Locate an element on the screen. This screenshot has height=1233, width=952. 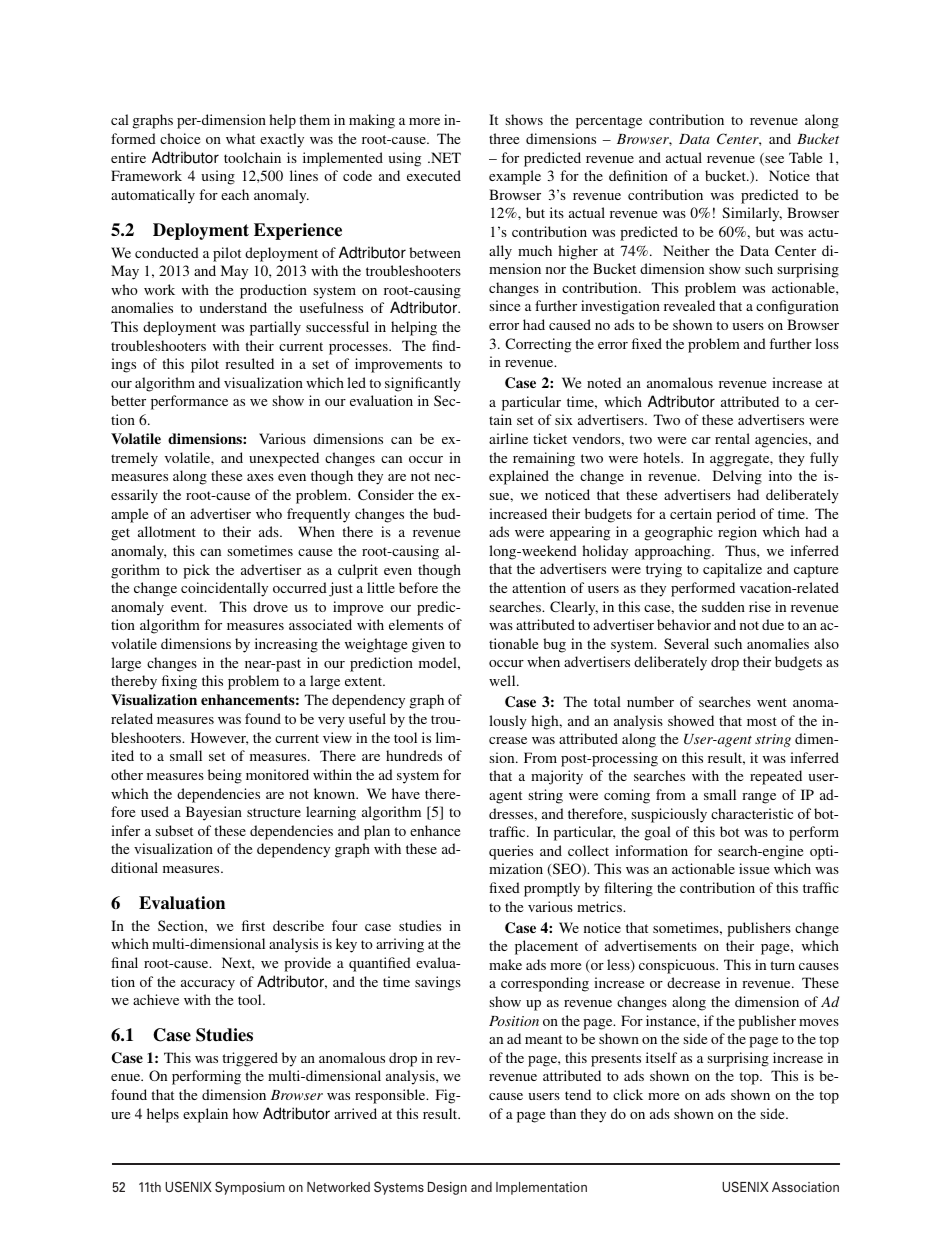
what is located at coordinates (240, 138).
